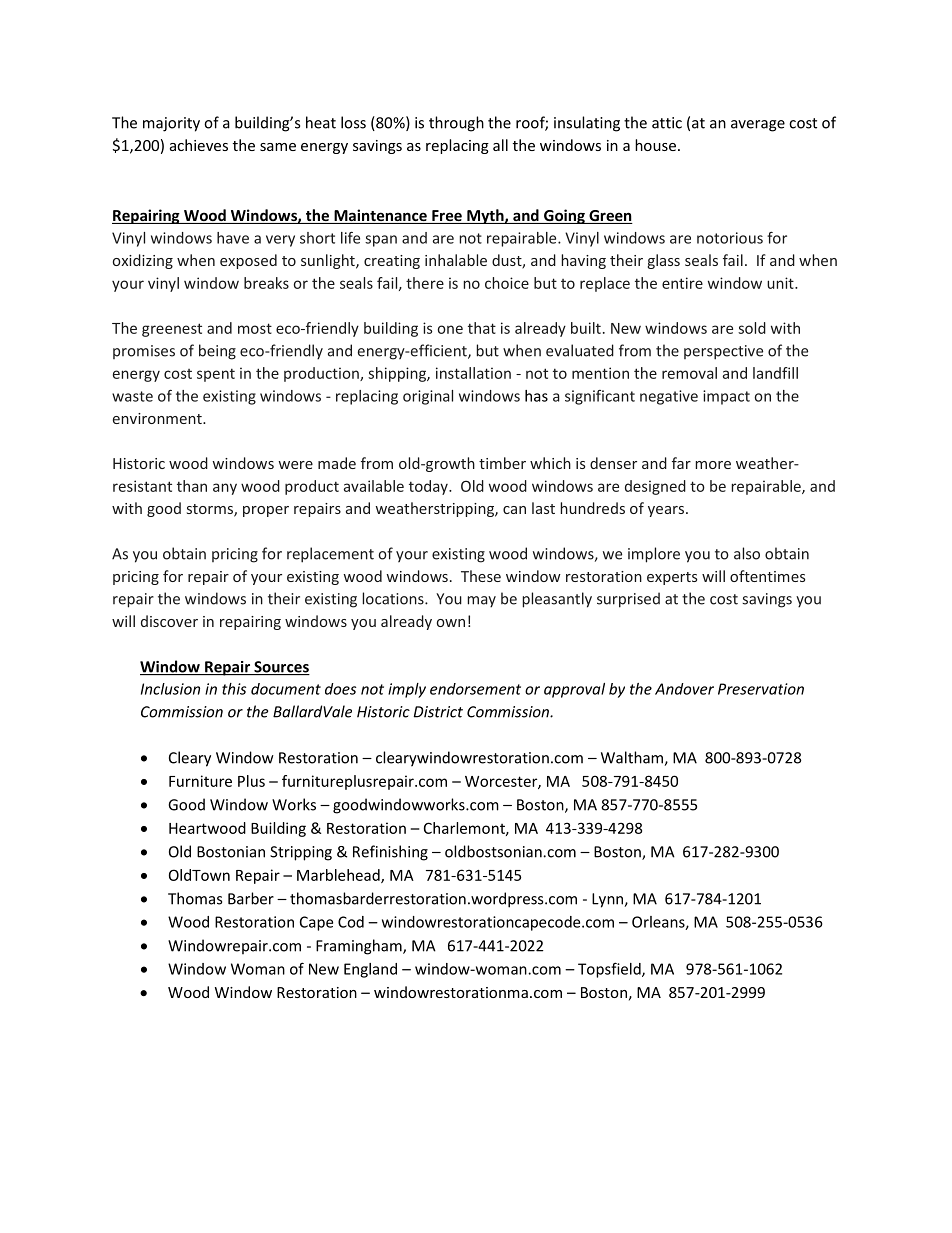 The width and height of the page is (952, 1233). I want to click on through, so click(456, 124).
